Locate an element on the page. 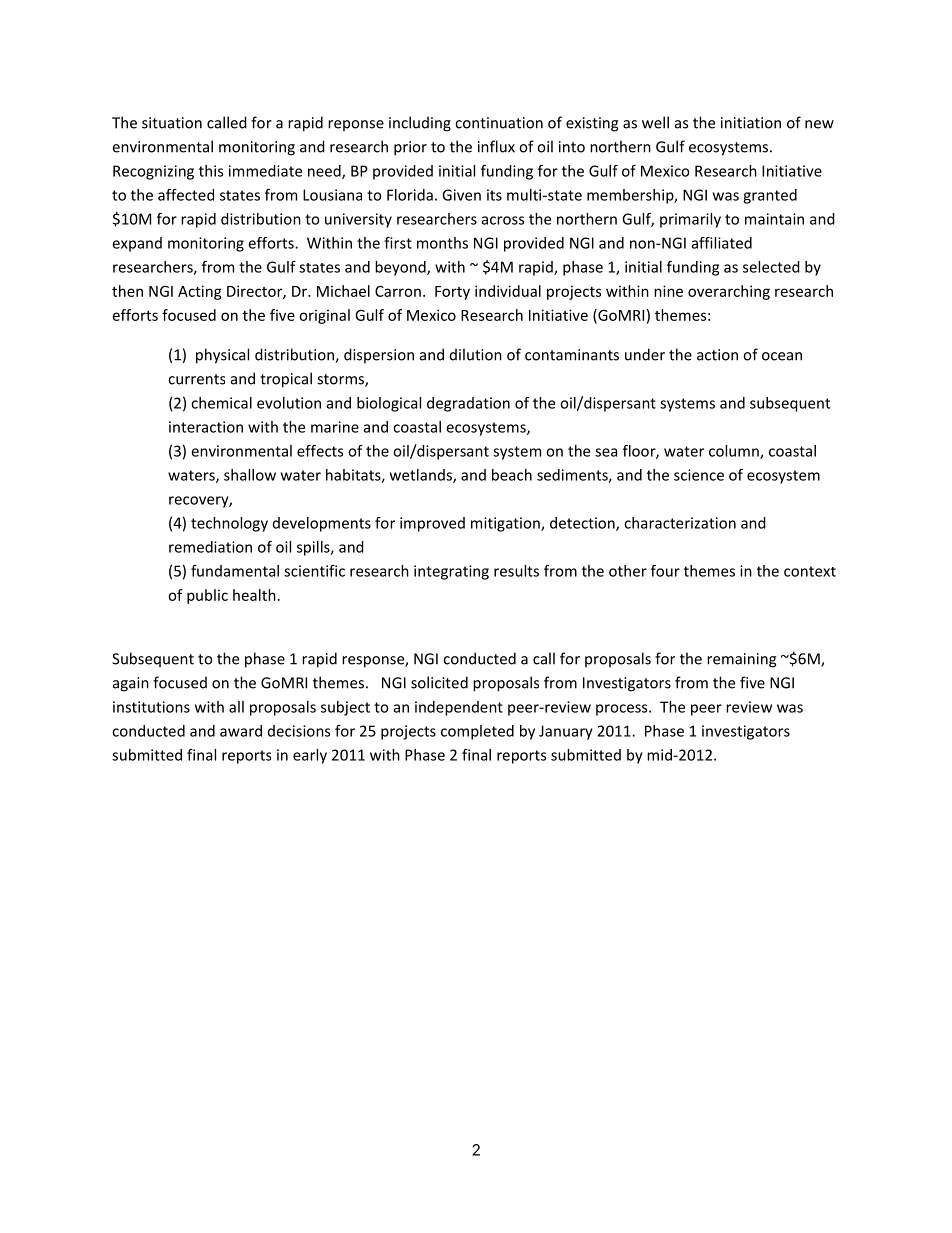 The height and width of the page is (1233, 952). remediation is located at coordinates (210, 547).
